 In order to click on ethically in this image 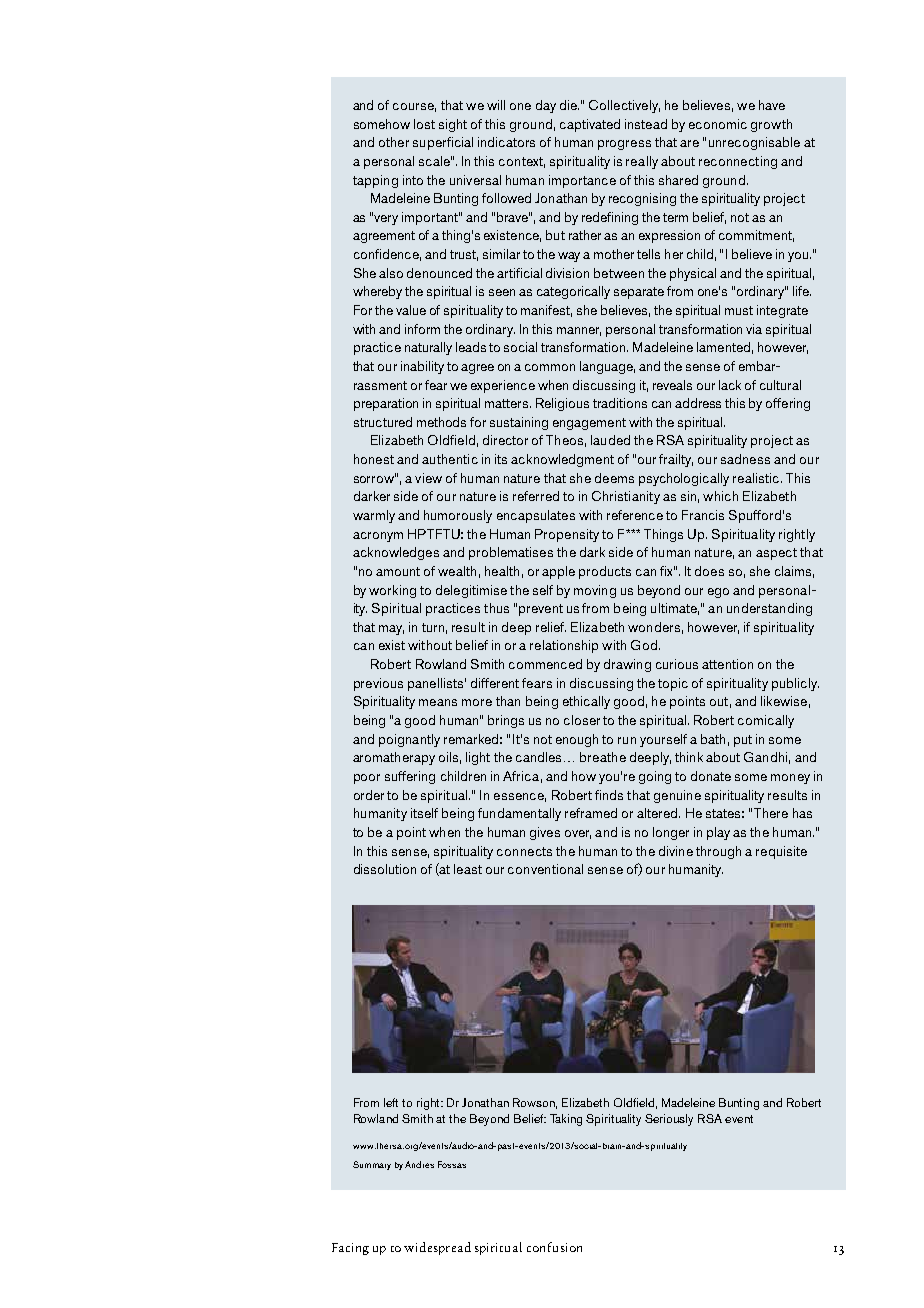, I will do `click(586, 702)`.
